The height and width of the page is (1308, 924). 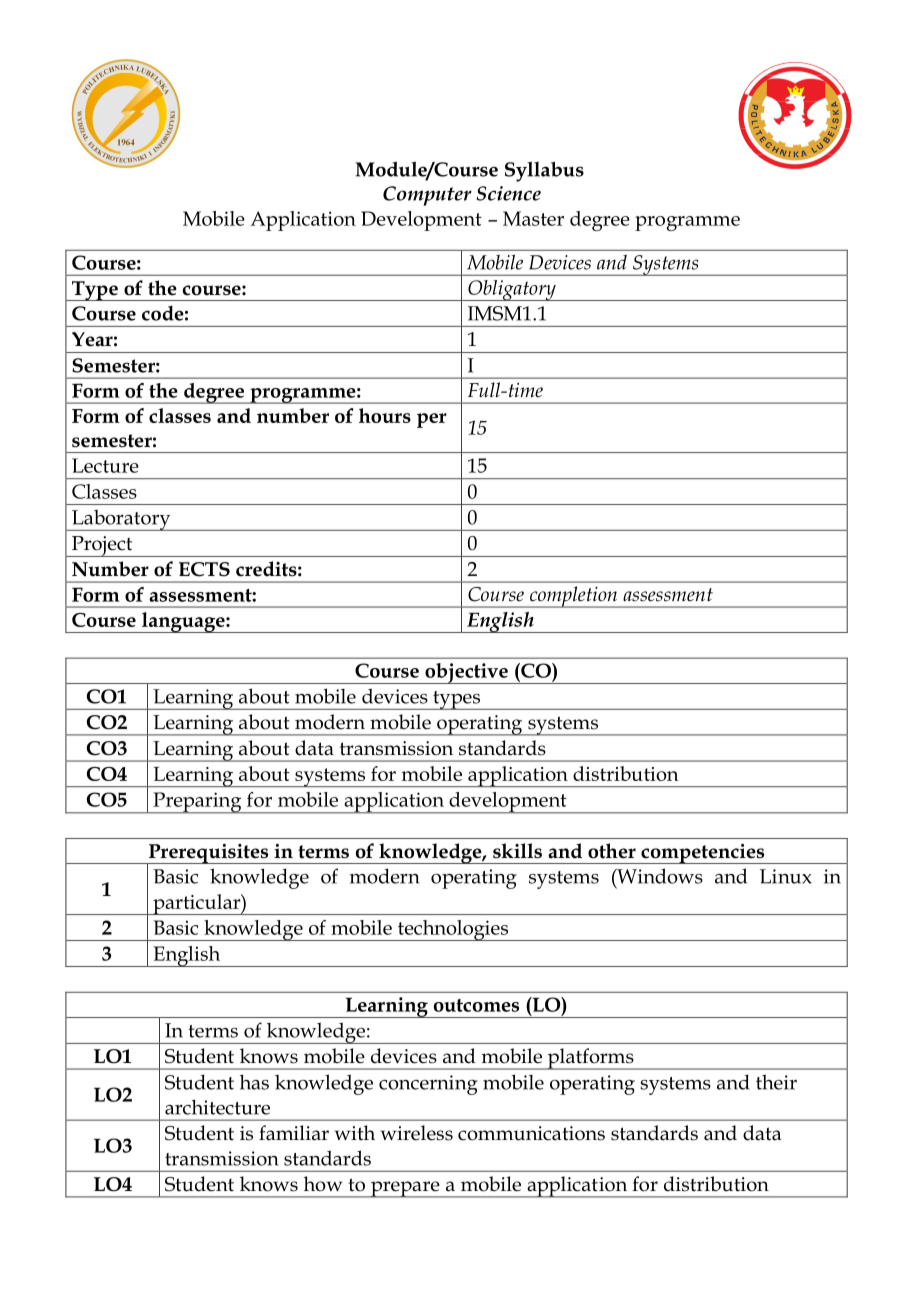 I want to click on hours, so click(x=385, y=415).
